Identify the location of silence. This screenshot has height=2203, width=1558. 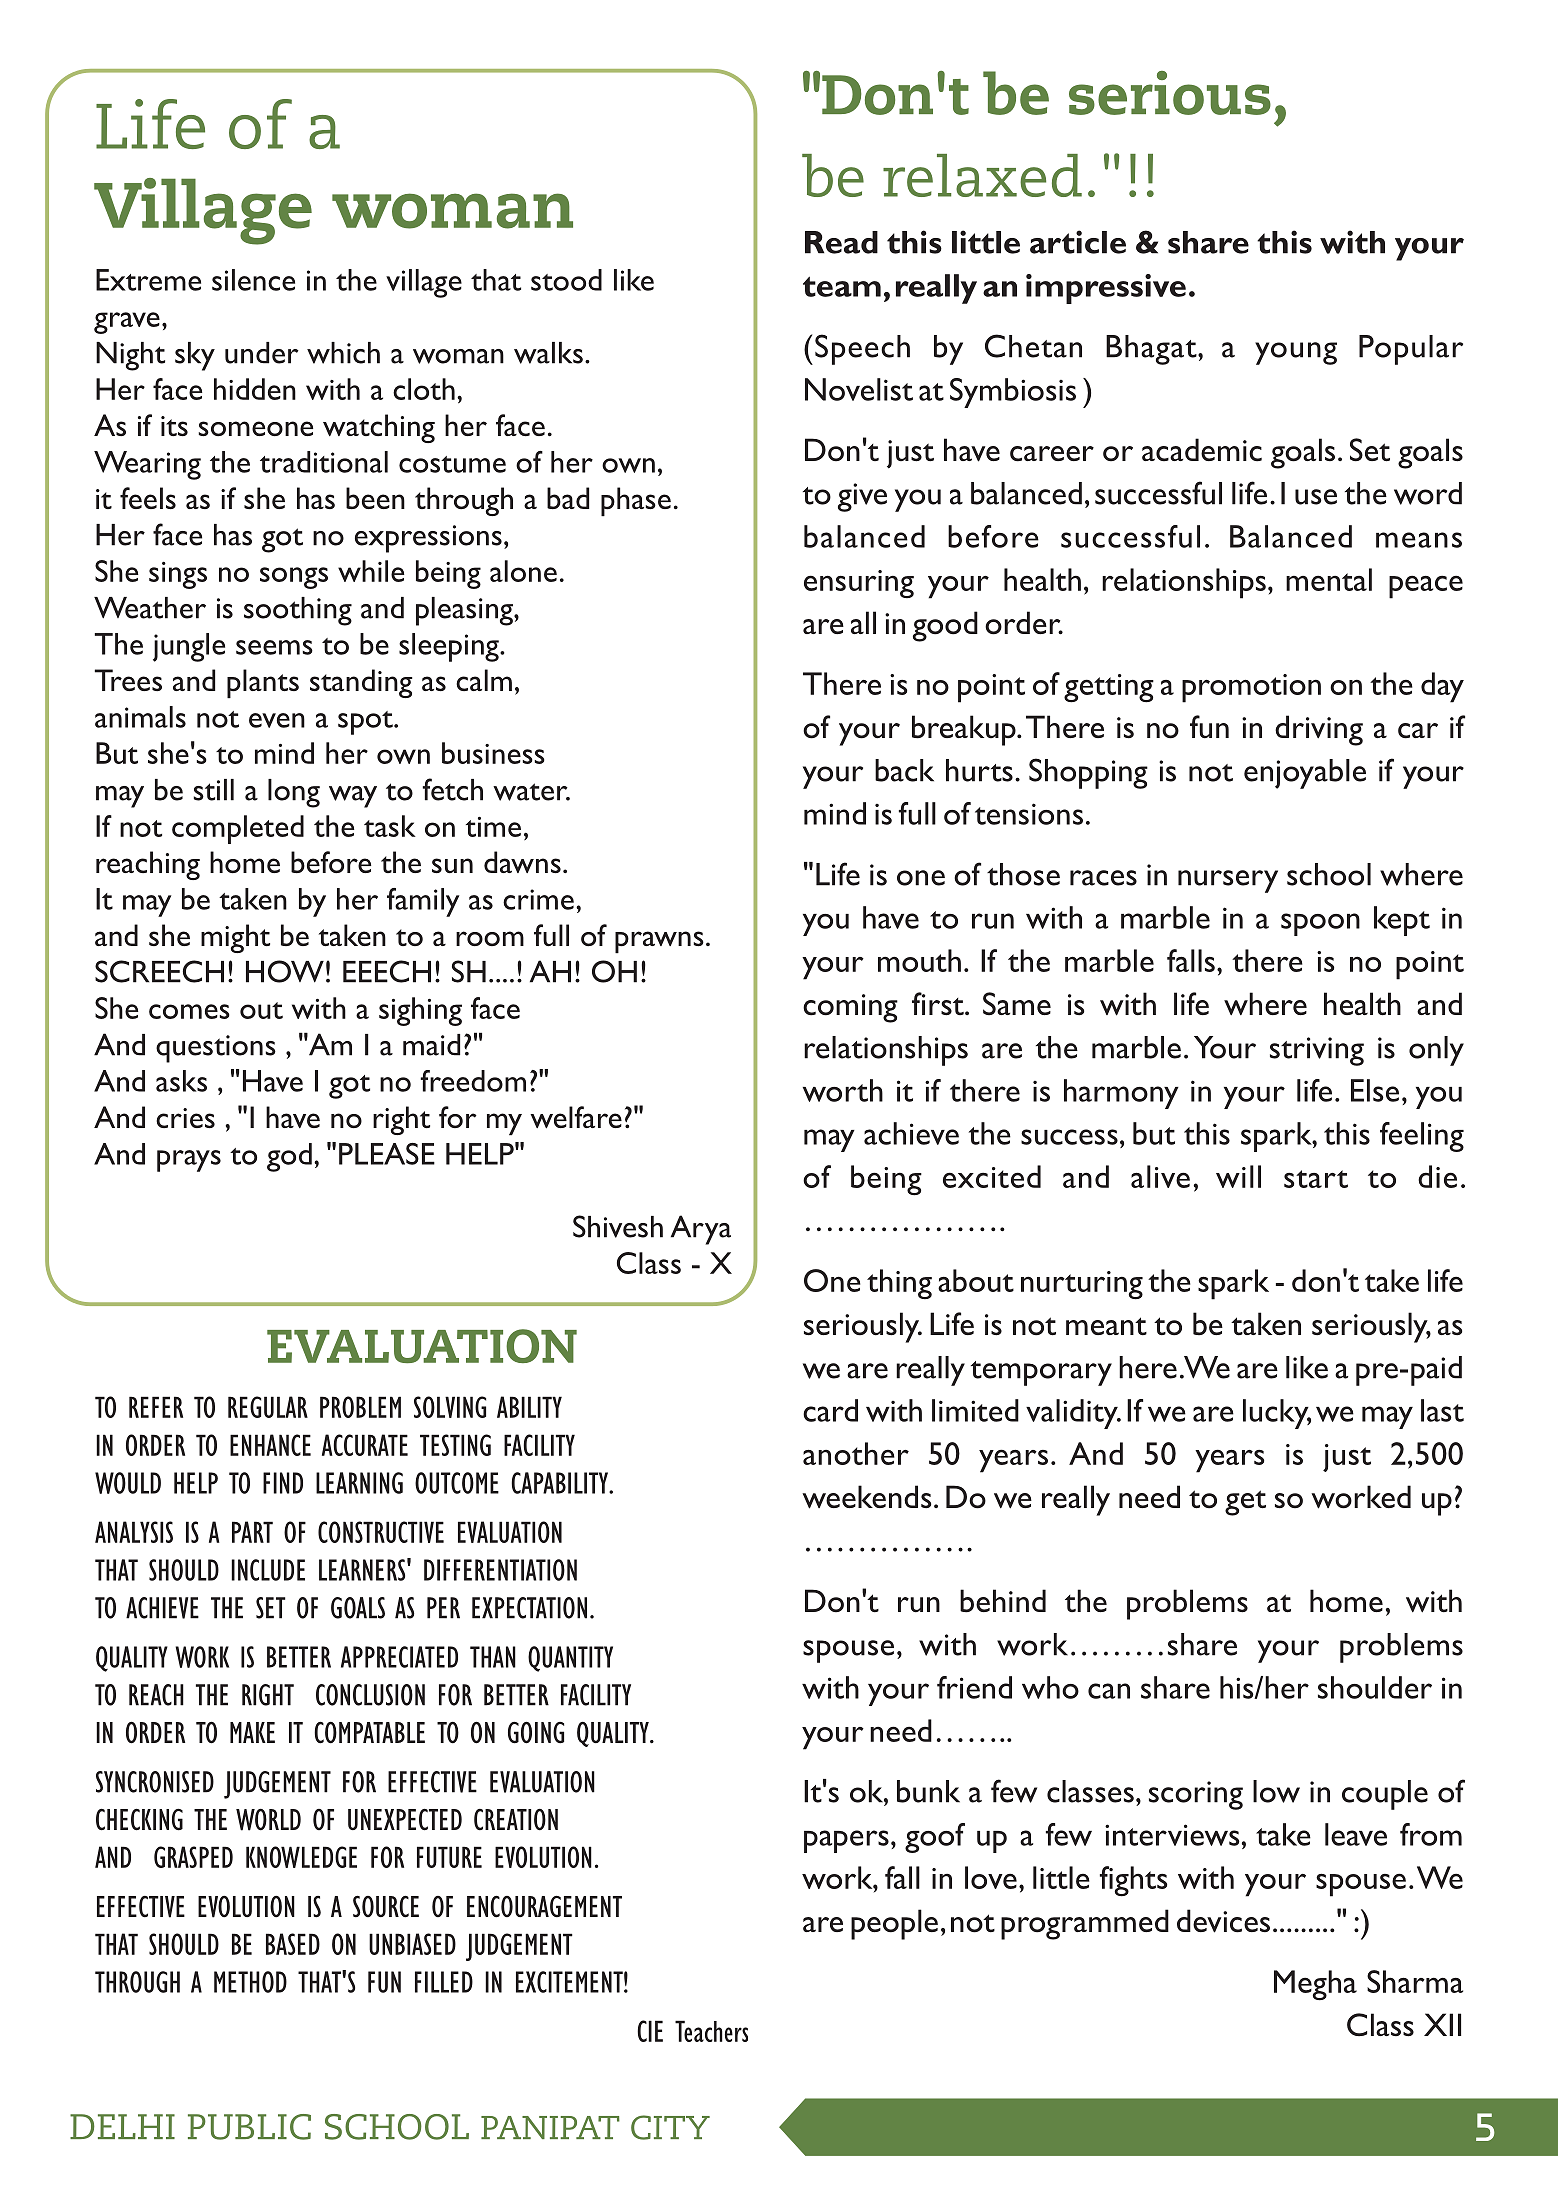
(253, 280).
